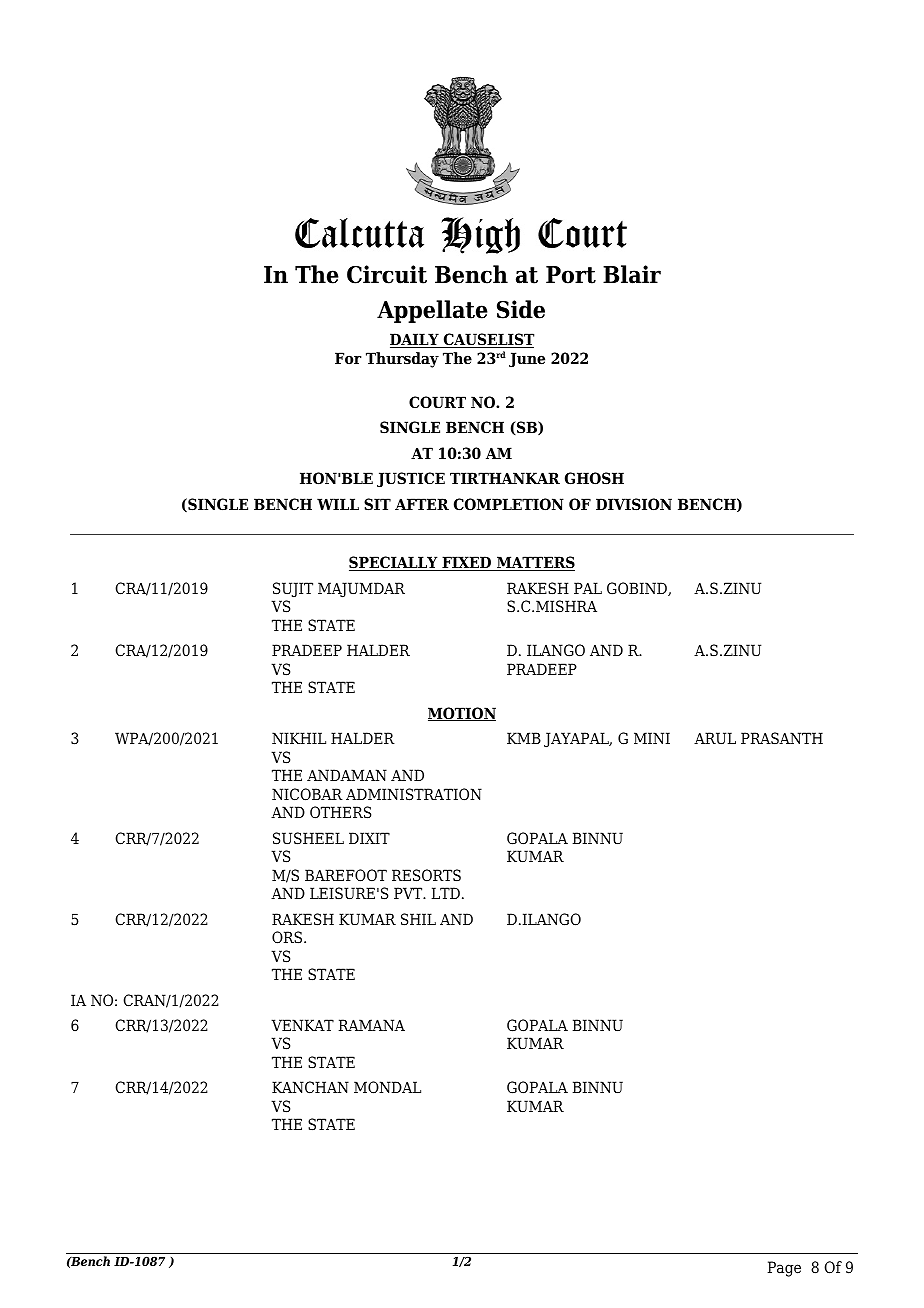 The width and height of the screenshot is (924, 1308). What do you see at coordinates (387, 274) in the screenshot?
I see `Circuit` at bounding box center [387, 274].
